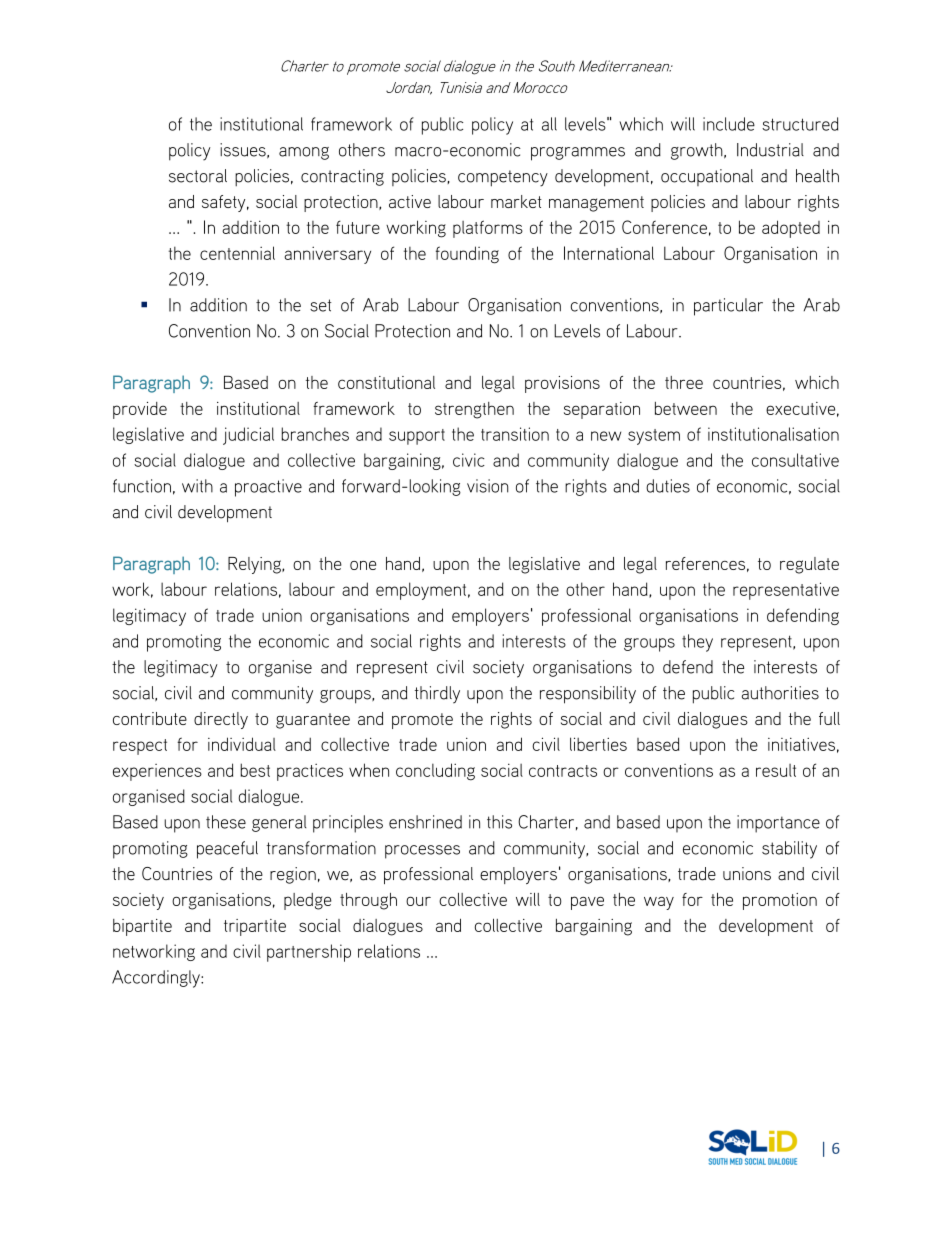 The width and height of the screenshot is (952, 1233). Describe the element at coordinates (776, 770) in the screenshot. I see `result` at that location.
